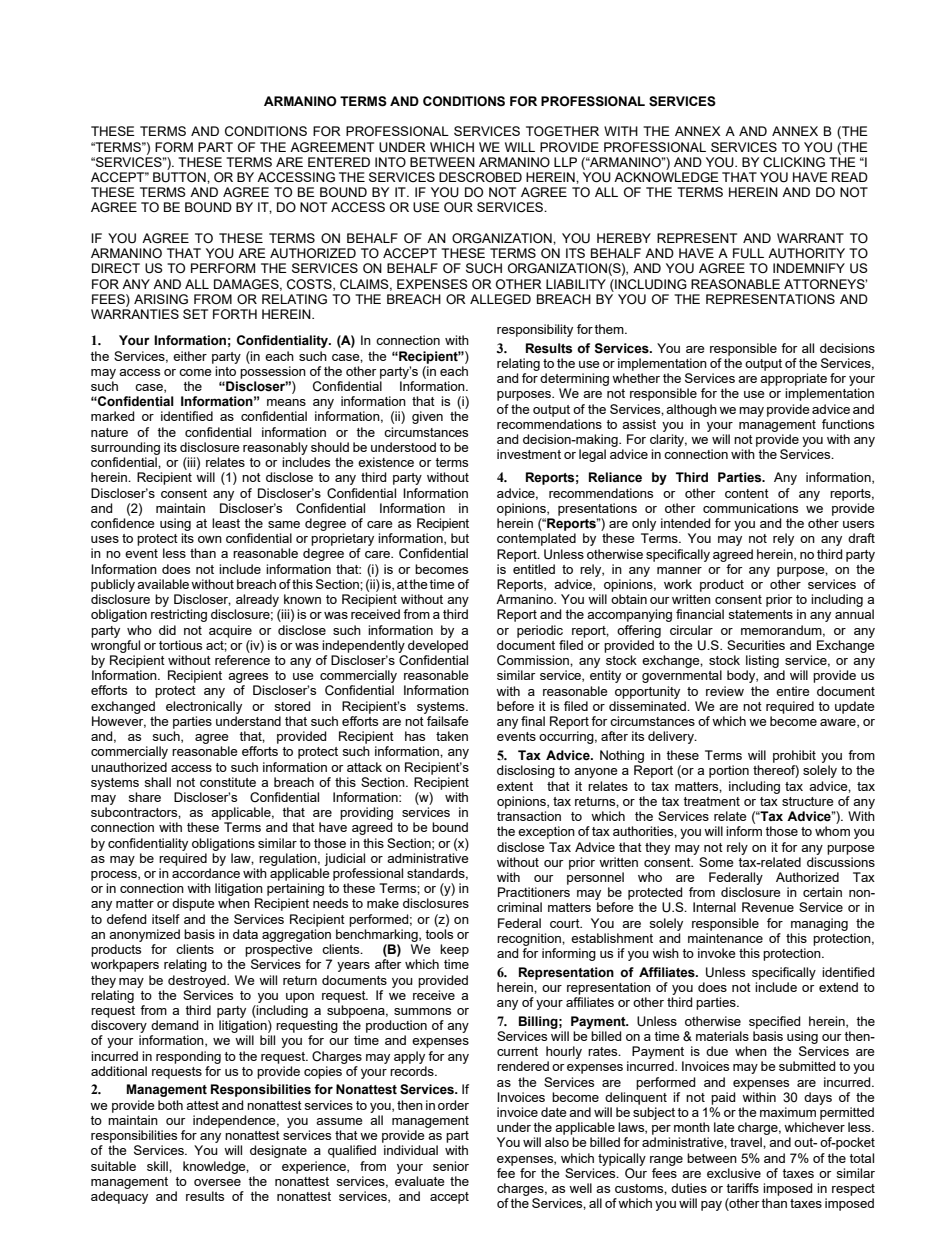  Describe the element at coordinates (226, 523) in the screenshot. I see `least` at that location.
